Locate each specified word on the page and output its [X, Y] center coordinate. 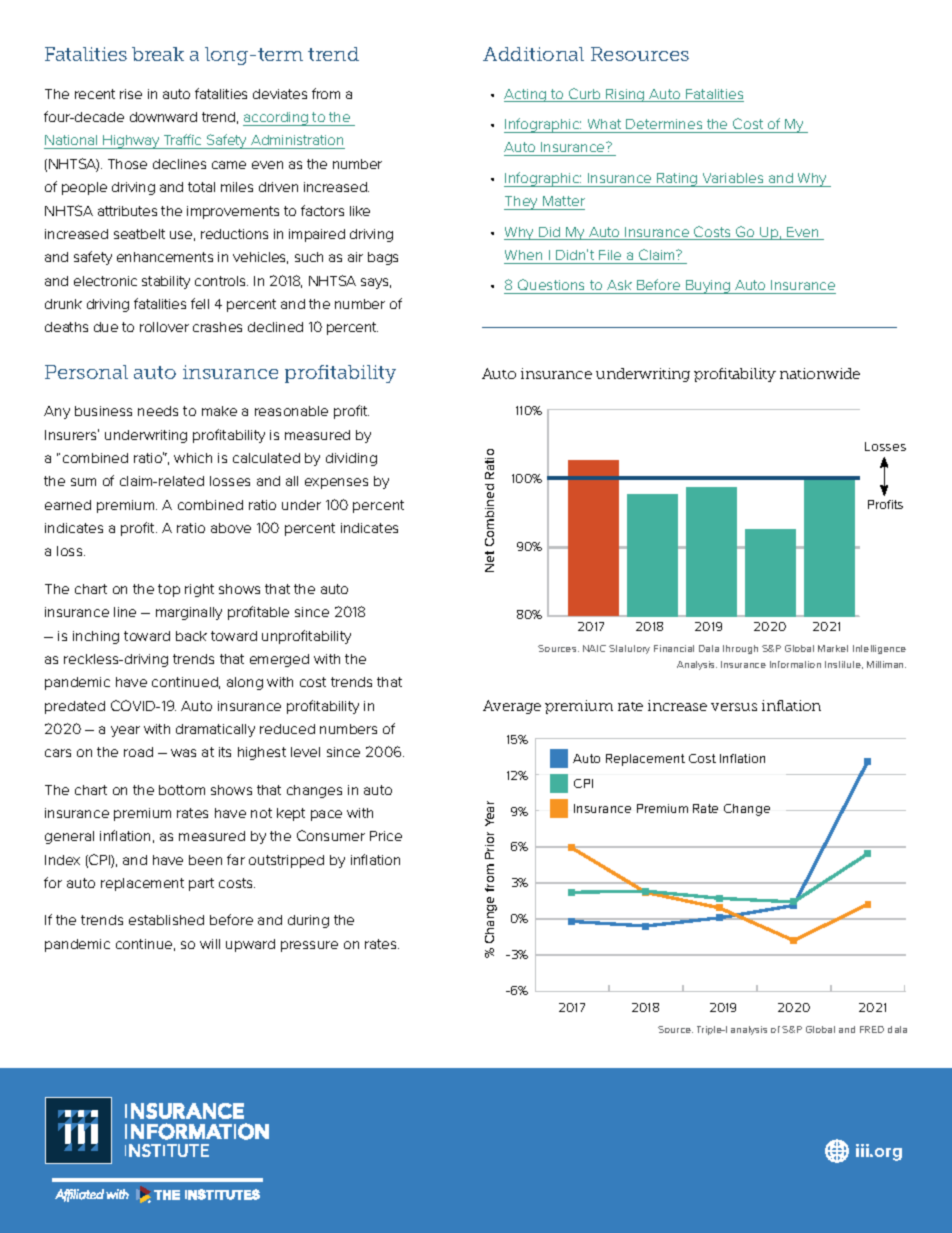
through [740, 649]
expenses [336, 483]
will [210, 944]
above [231, 528]
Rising [625, 95]
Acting [526, 95]
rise [131, 94]
